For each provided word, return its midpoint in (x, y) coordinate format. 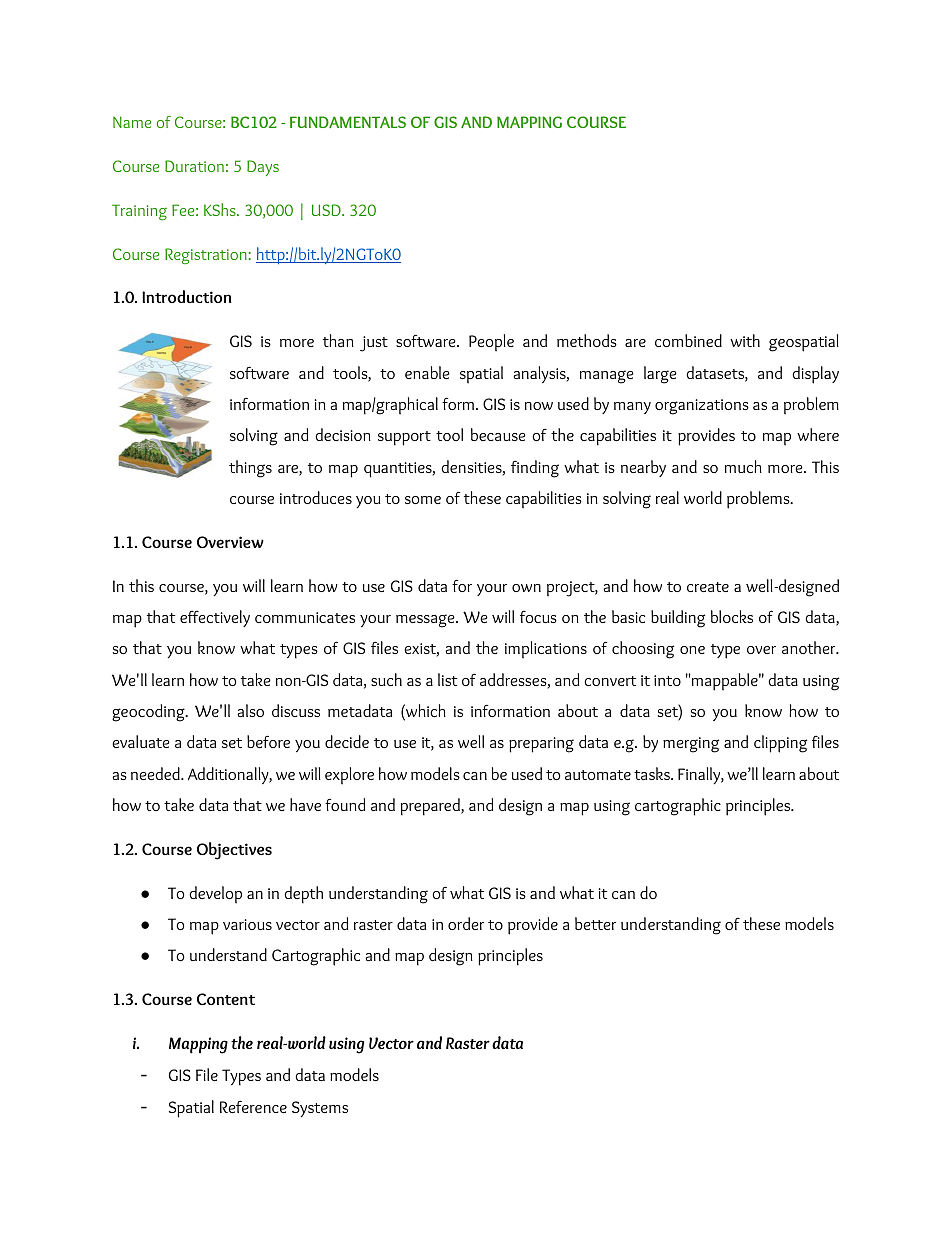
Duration (194, 166)
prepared (431, 807)
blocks (732, 616)
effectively (215, 618)
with (745, 340)
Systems (320, 1109)
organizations (702, 407)
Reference (253, 1106)
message (426, 621)
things (250, 469)
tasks (653, 773)
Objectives (234, 851)
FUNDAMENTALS (348, 122)
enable (427, 372)
